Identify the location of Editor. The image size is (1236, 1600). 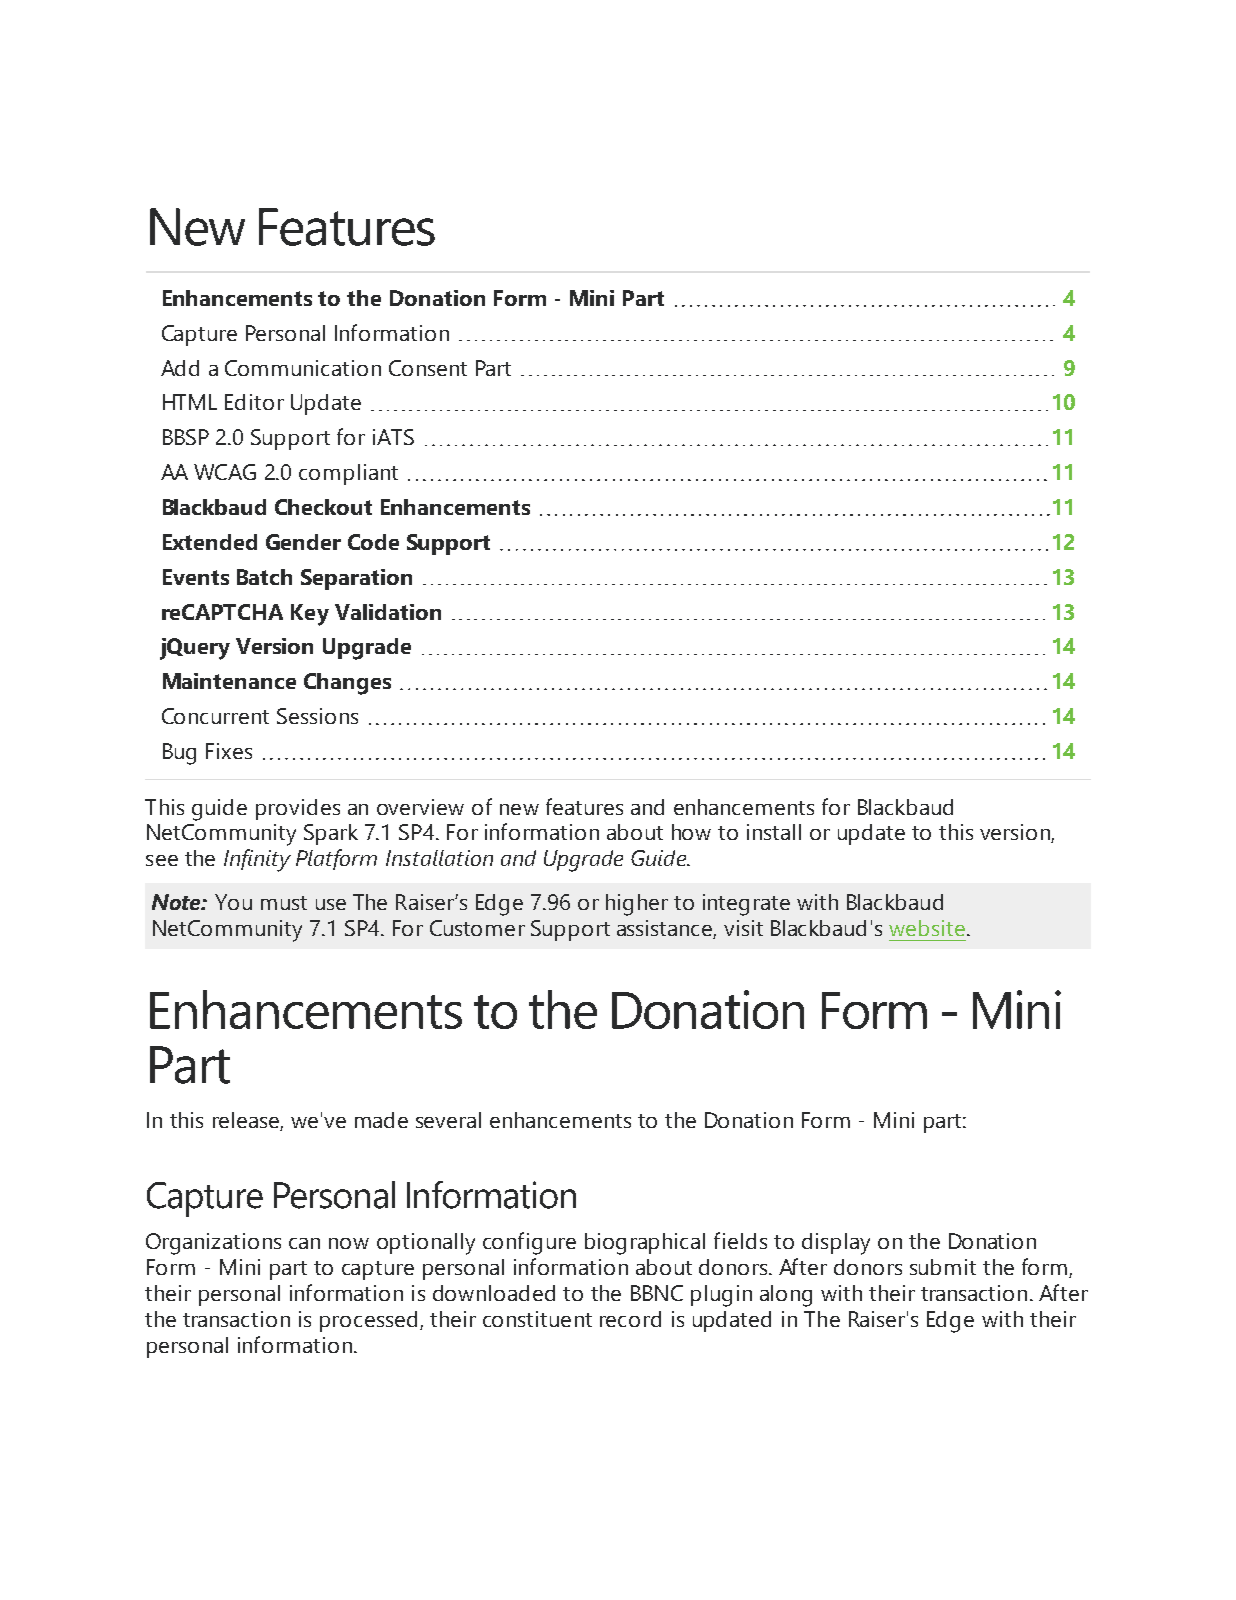
(254, 402).
